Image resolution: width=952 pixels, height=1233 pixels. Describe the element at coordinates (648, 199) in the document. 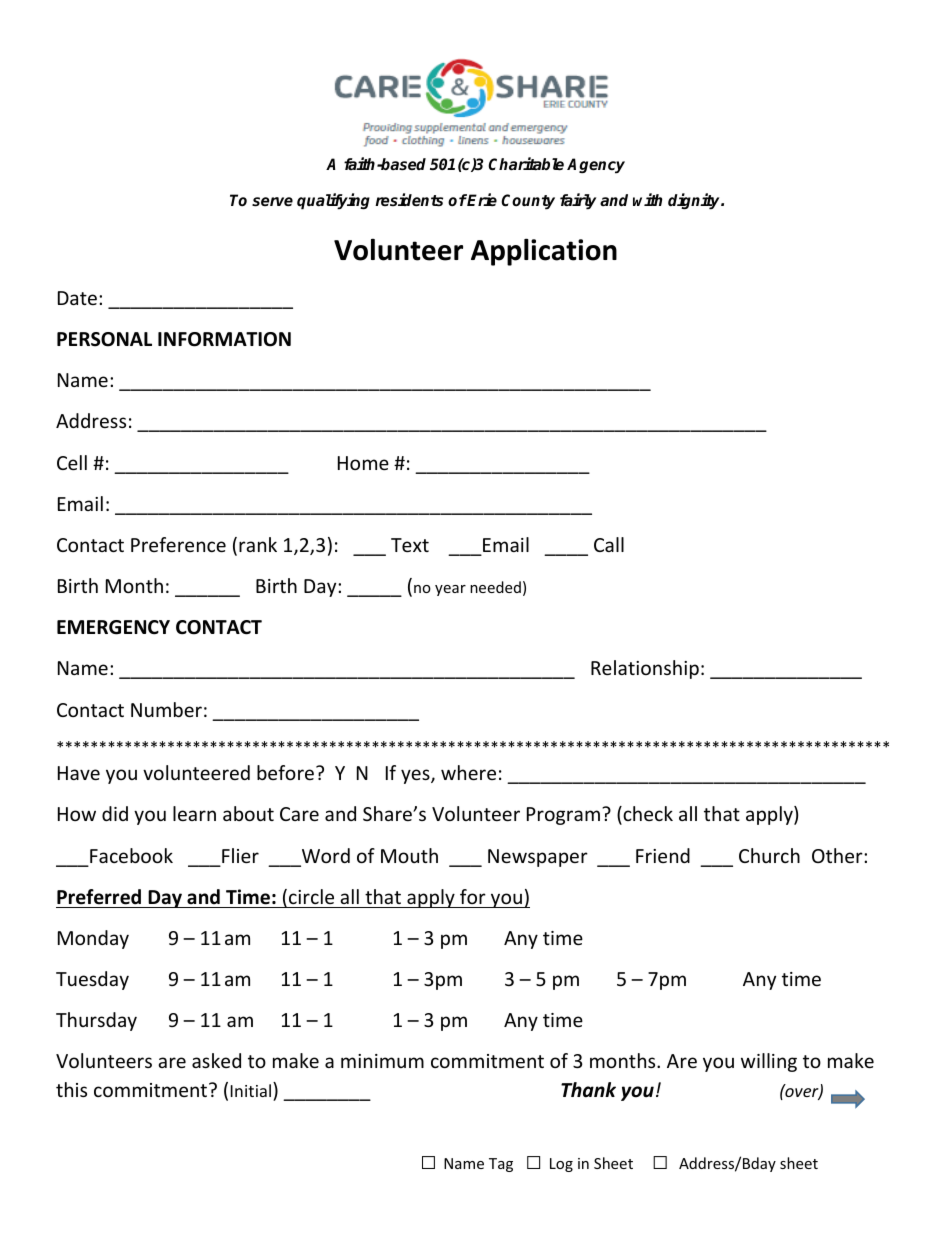

I see `with` at that location.
